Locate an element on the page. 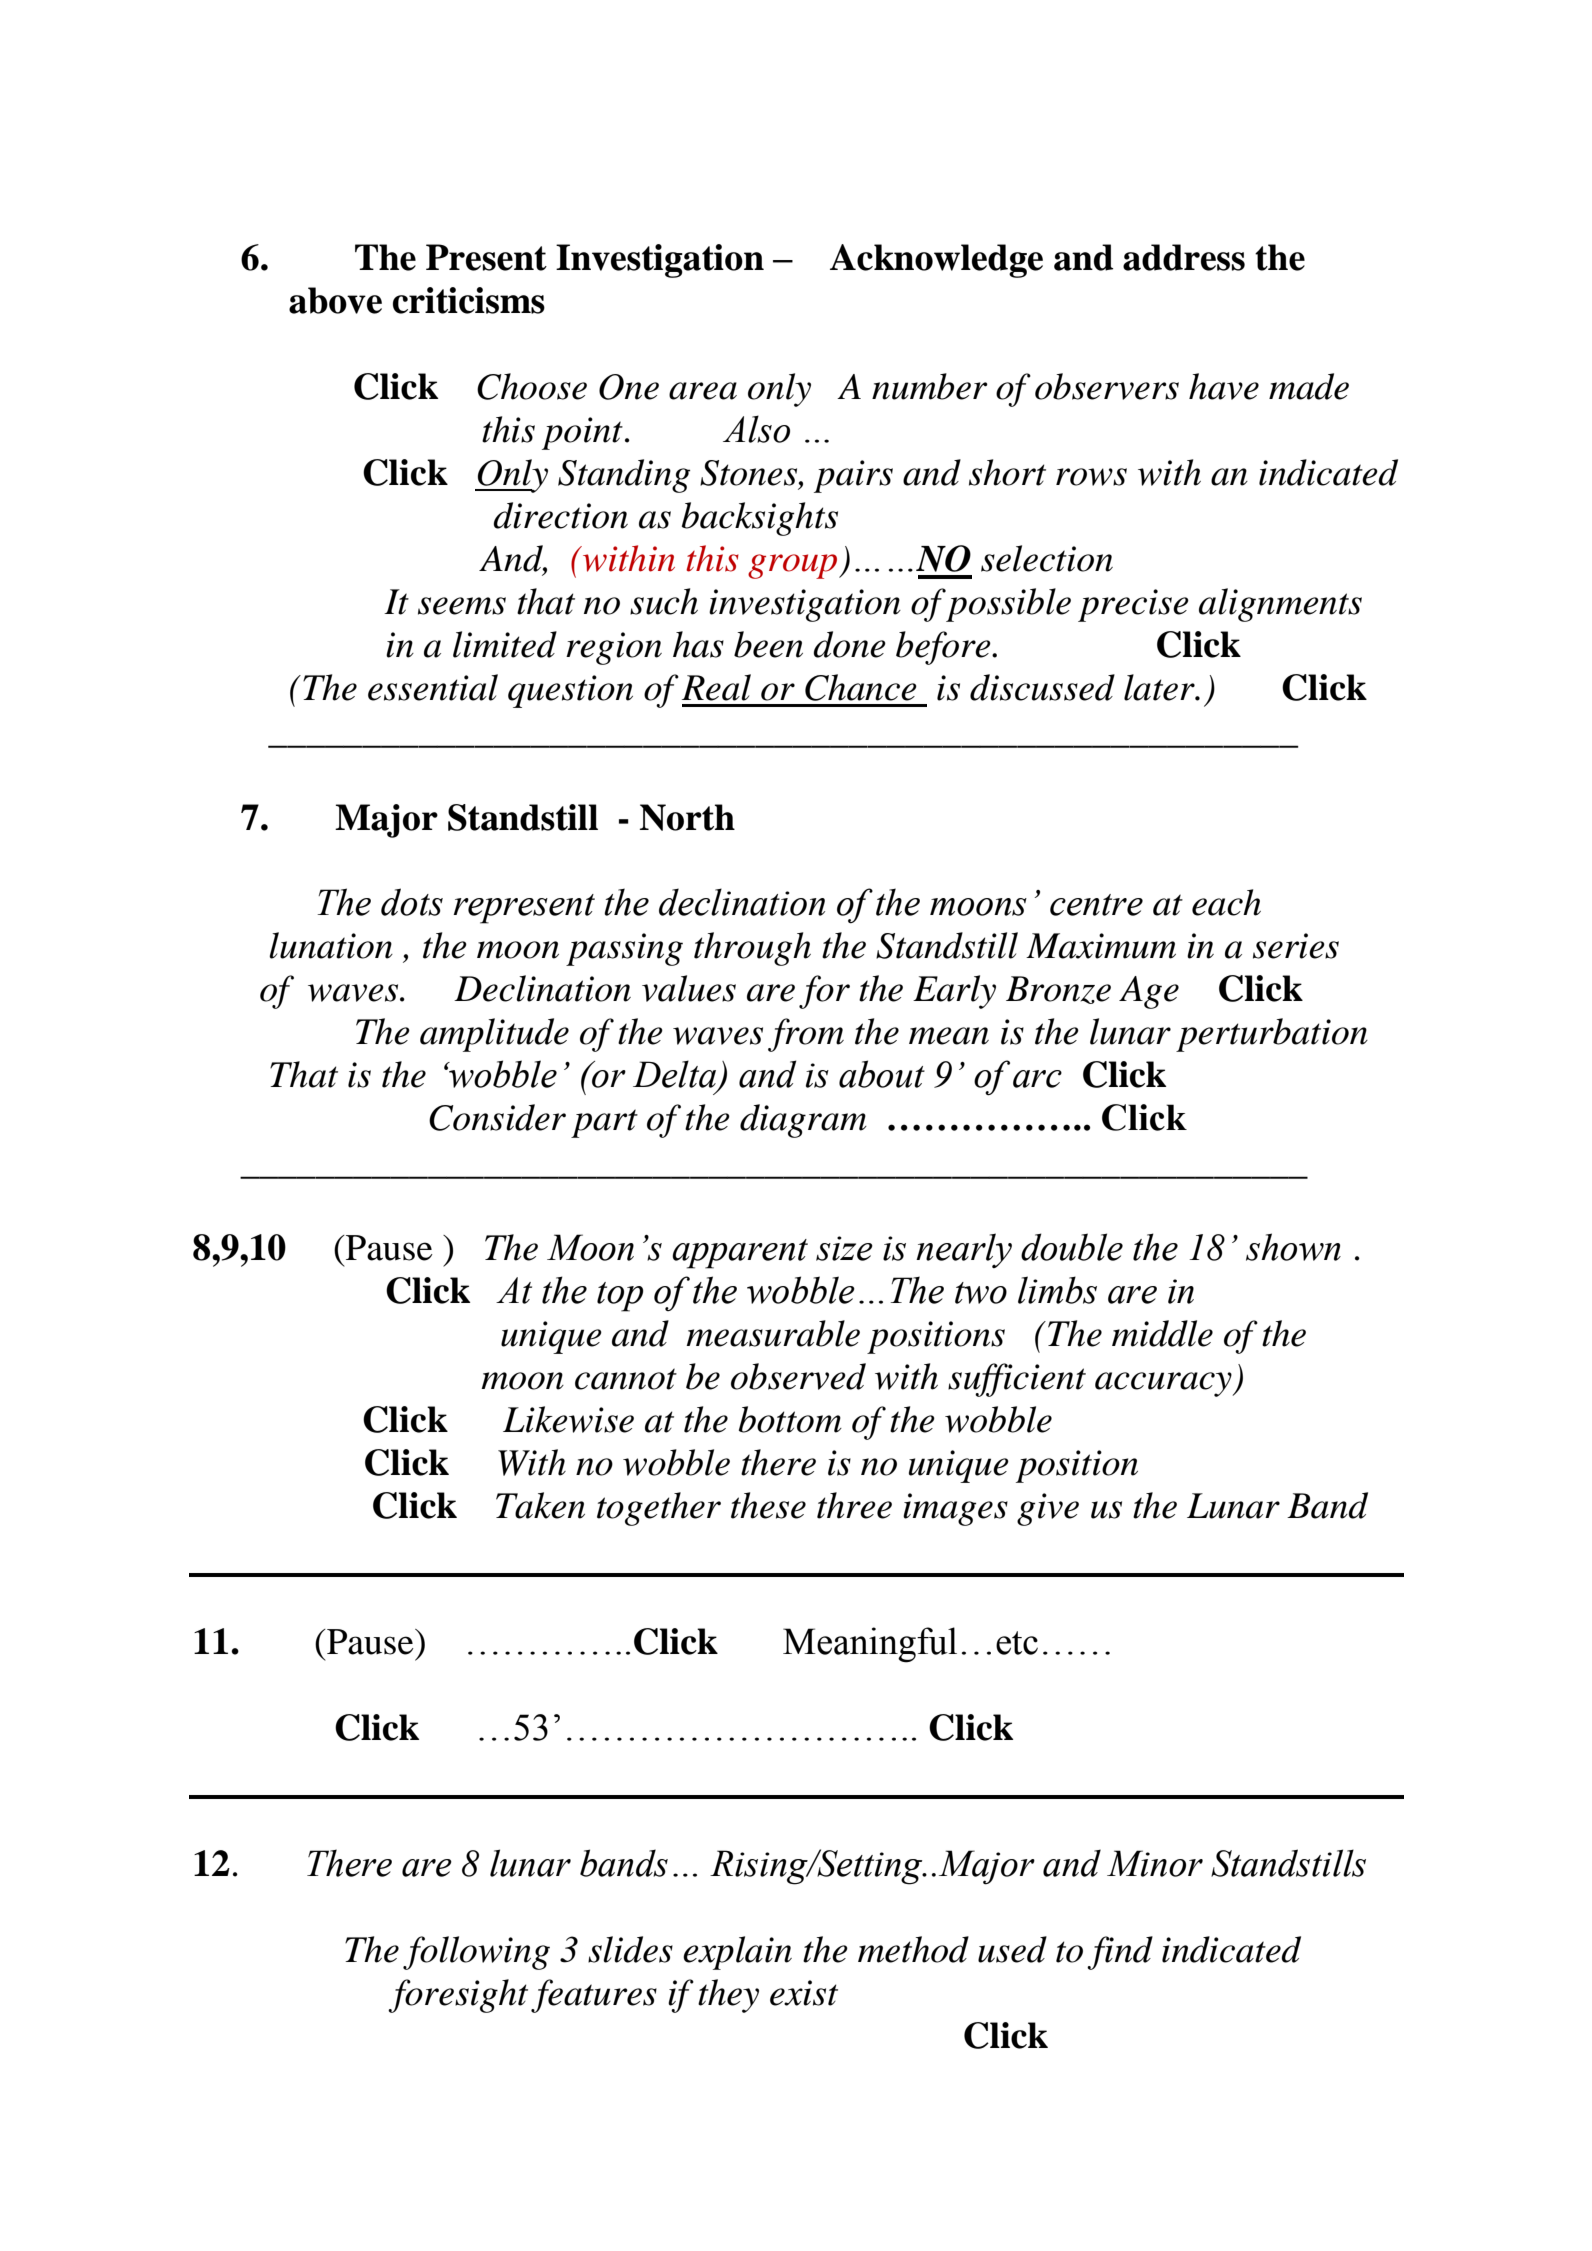 The height and width of the page is (2251, 1592). Chance is located at coordinates (861, 687).
